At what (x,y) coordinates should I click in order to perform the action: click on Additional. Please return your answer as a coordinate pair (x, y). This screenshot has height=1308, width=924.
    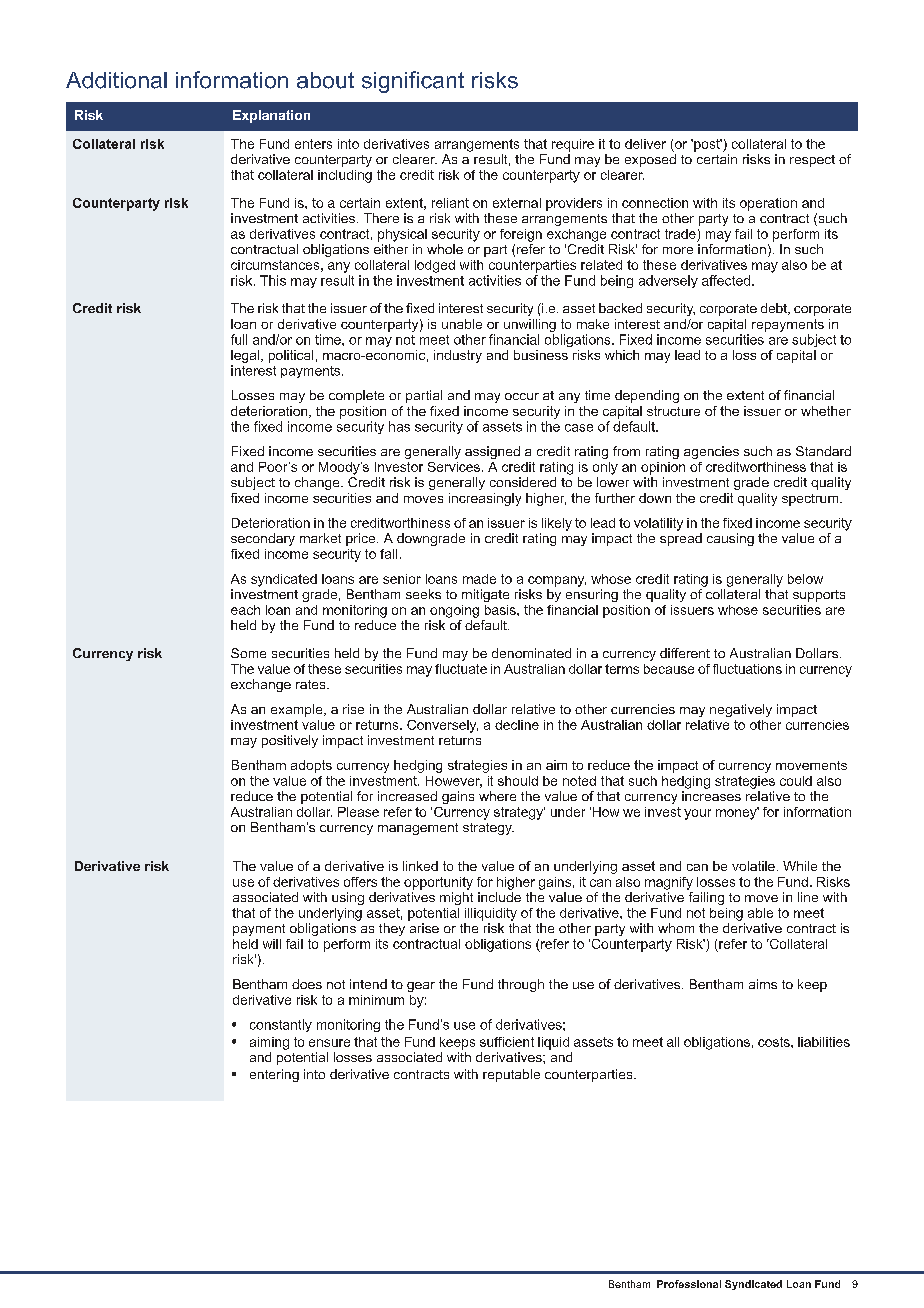
    Looking at the image, I should click on (116, 80).
